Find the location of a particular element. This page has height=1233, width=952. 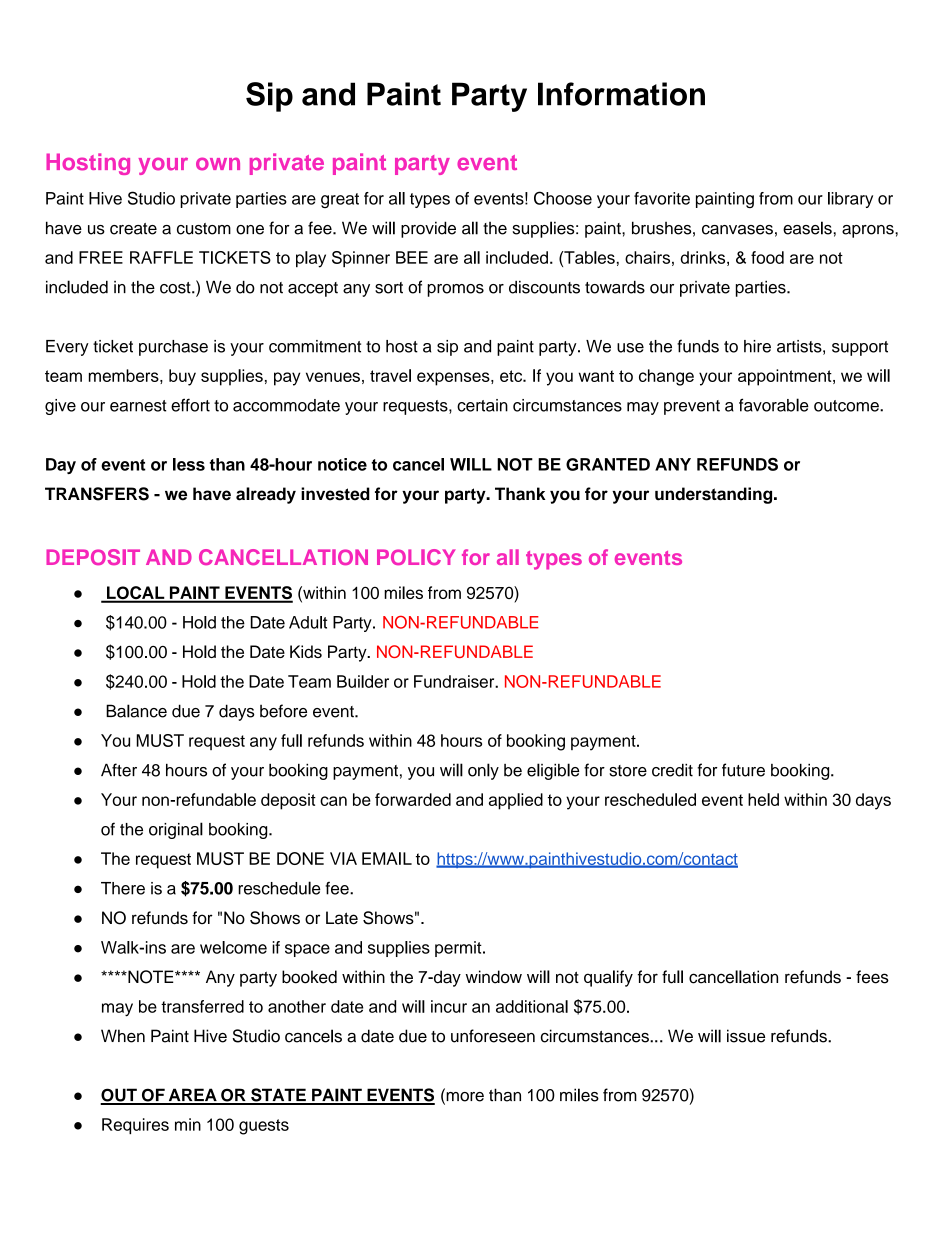

certain is located at coordinates (482, 405).
